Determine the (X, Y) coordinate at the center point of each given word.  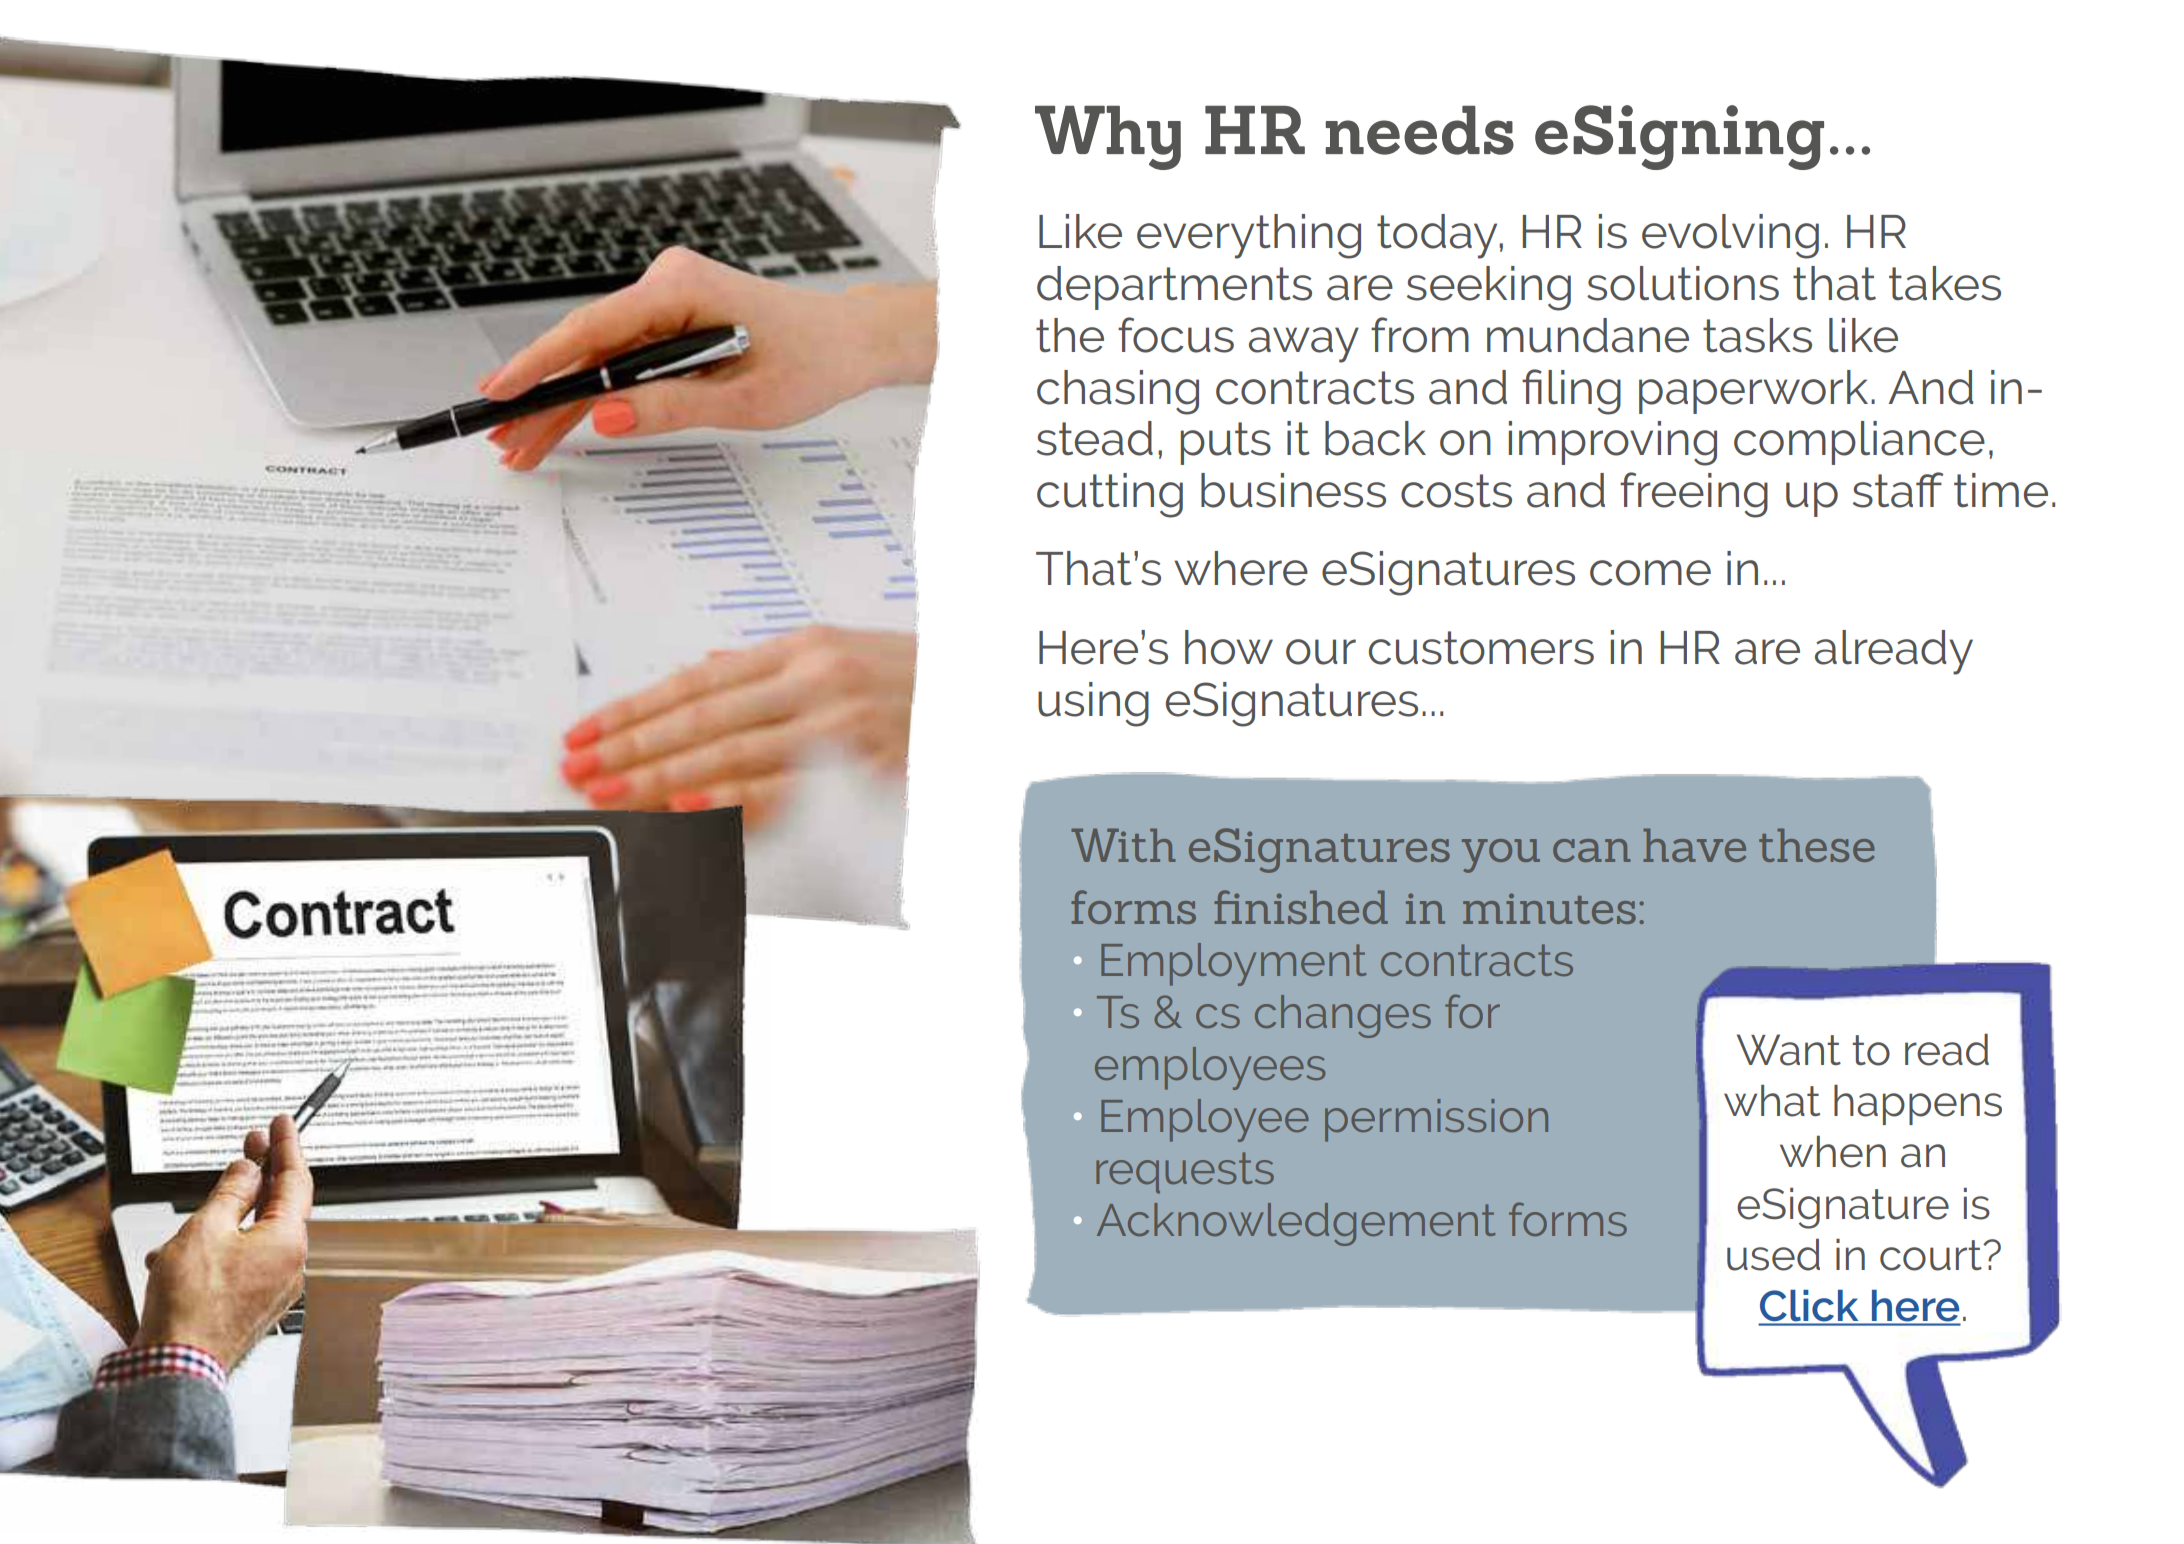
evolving (1730, 236)
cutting (1110, 495)
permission (1436, 1120)
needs (1420, 130)
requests (1185, 1173)
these (1816, 845)
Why (1108, 138)
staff (1898, 490)
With (1123, 845)
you (1501, 856)
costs (1456, 491)
